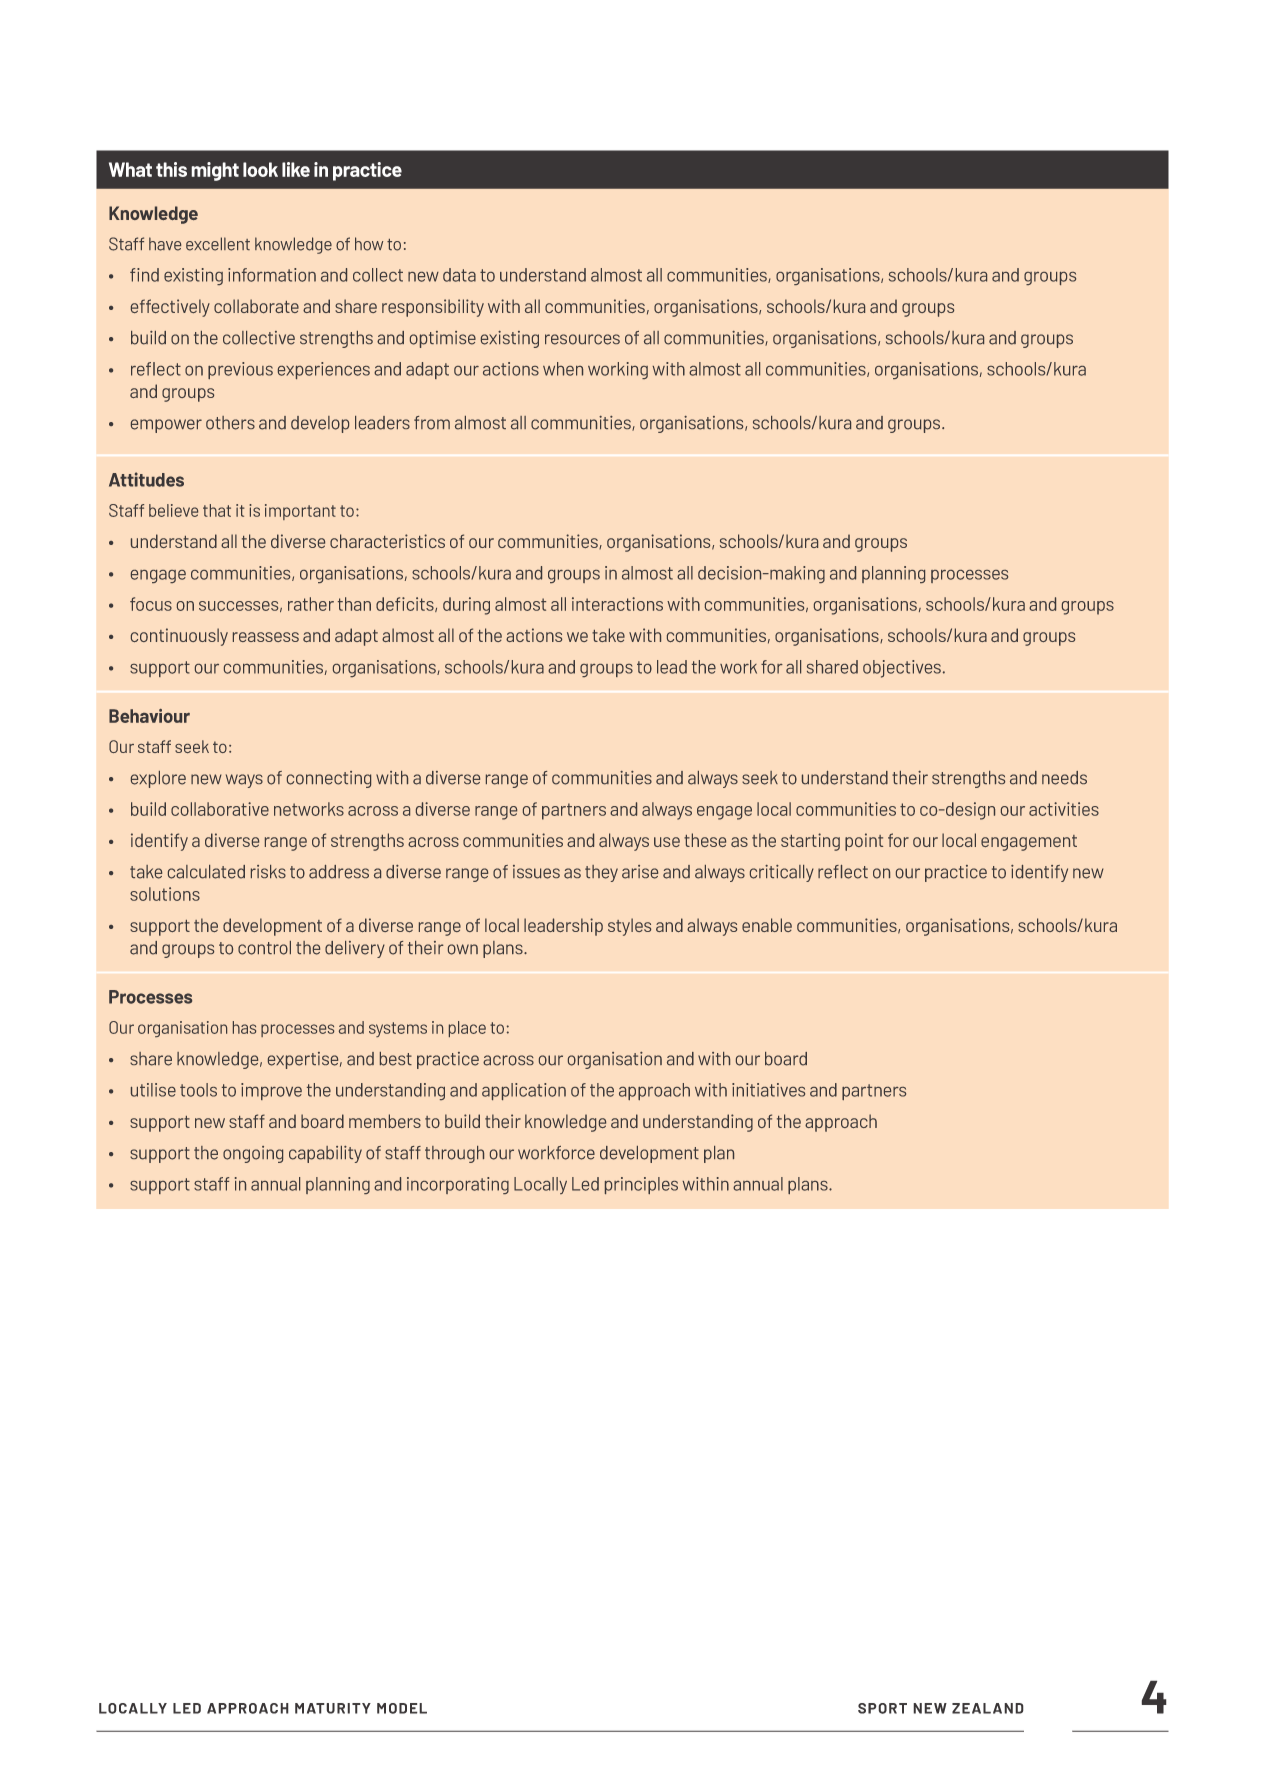  I want to click on during, so click(466, 606).
